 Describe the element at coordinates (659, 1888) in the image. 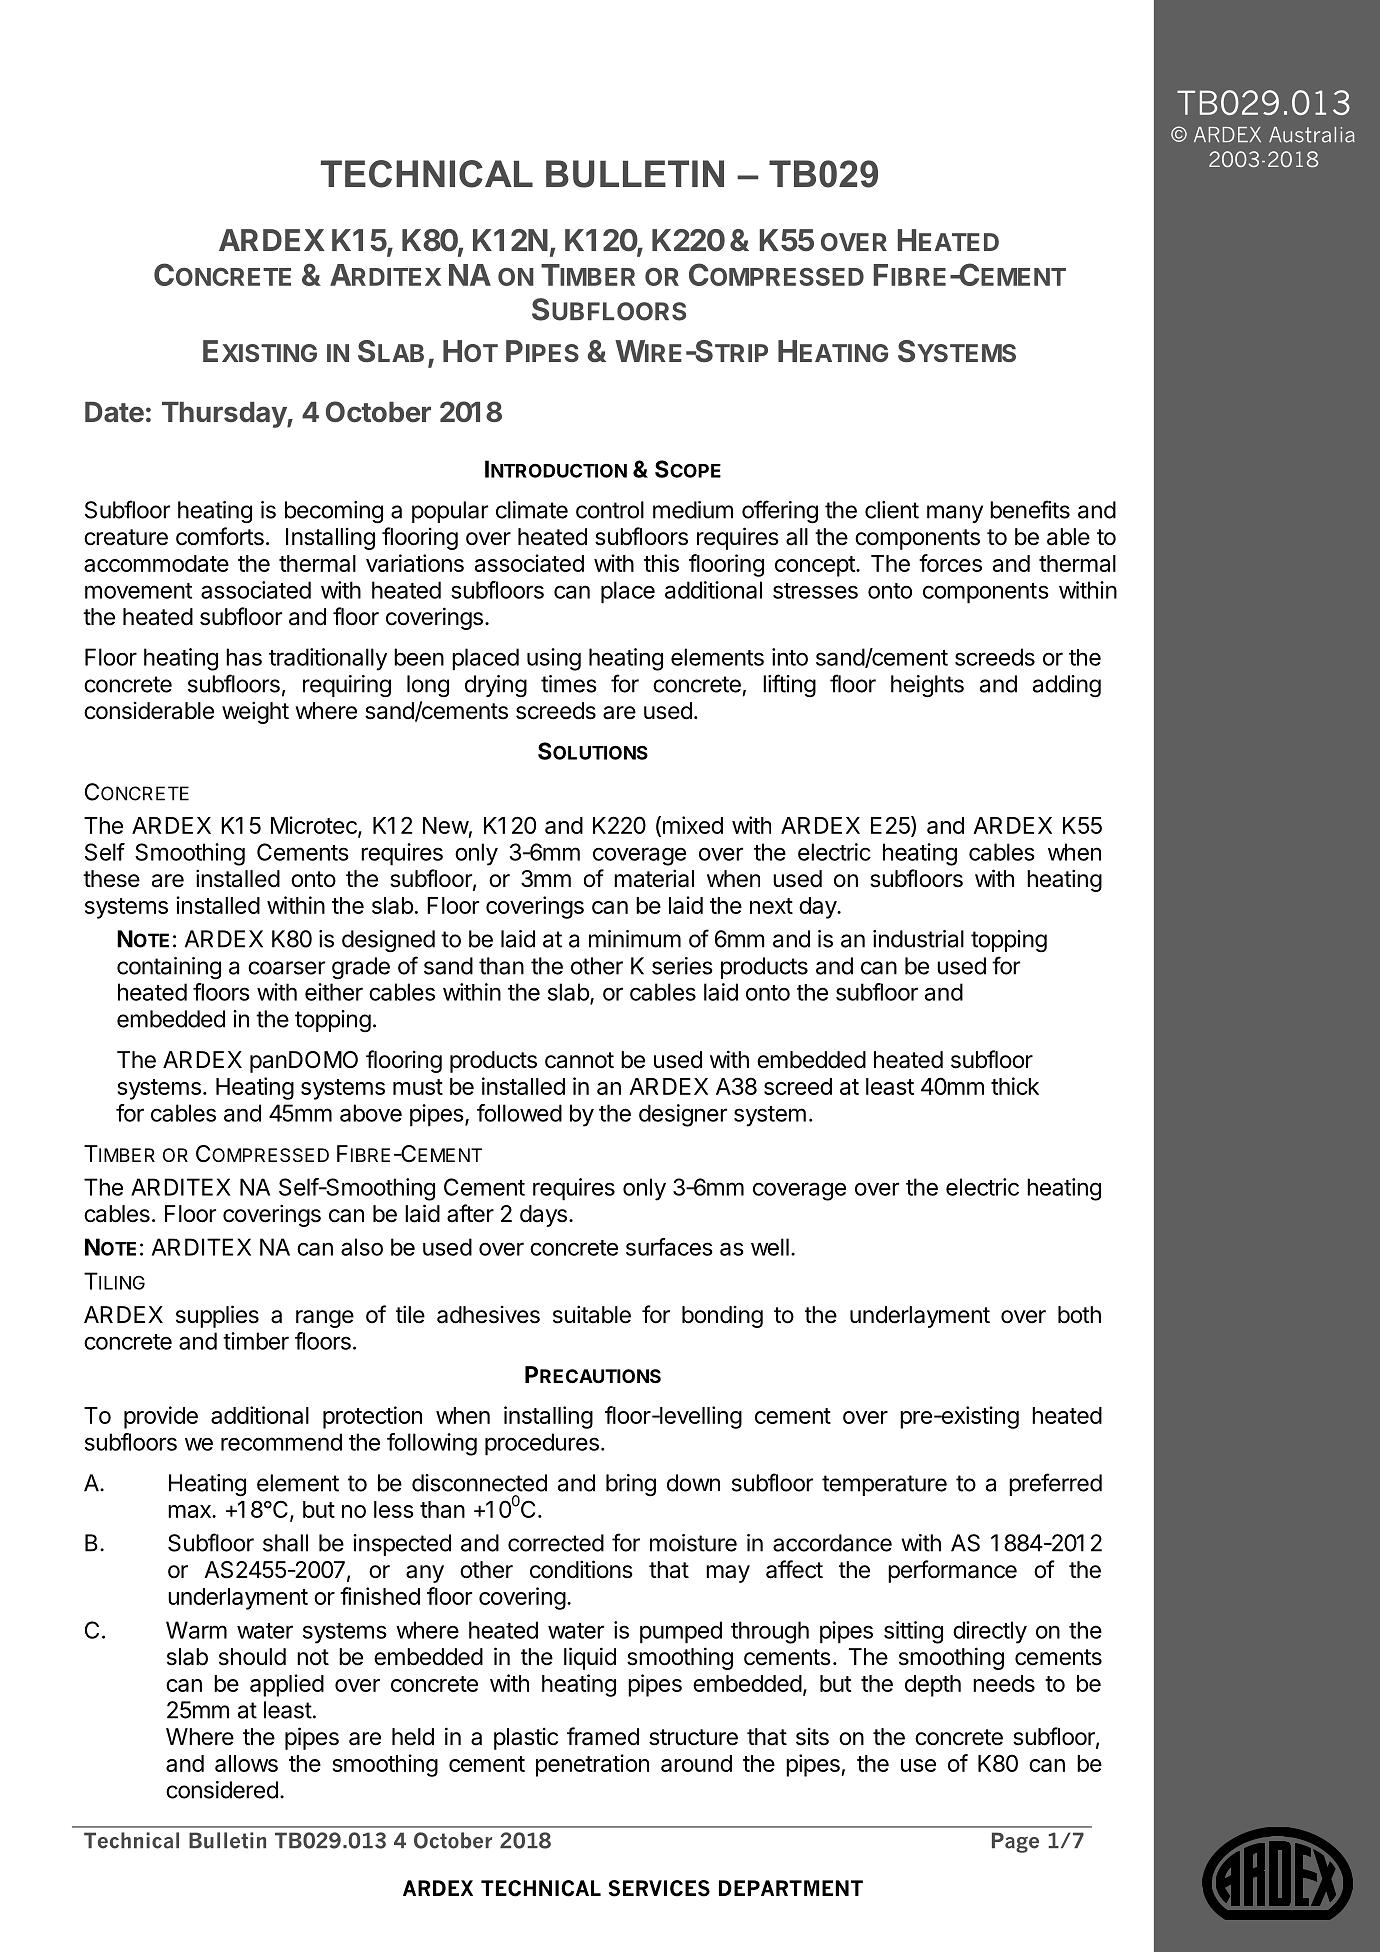

I see `SERVICES` at that location.
